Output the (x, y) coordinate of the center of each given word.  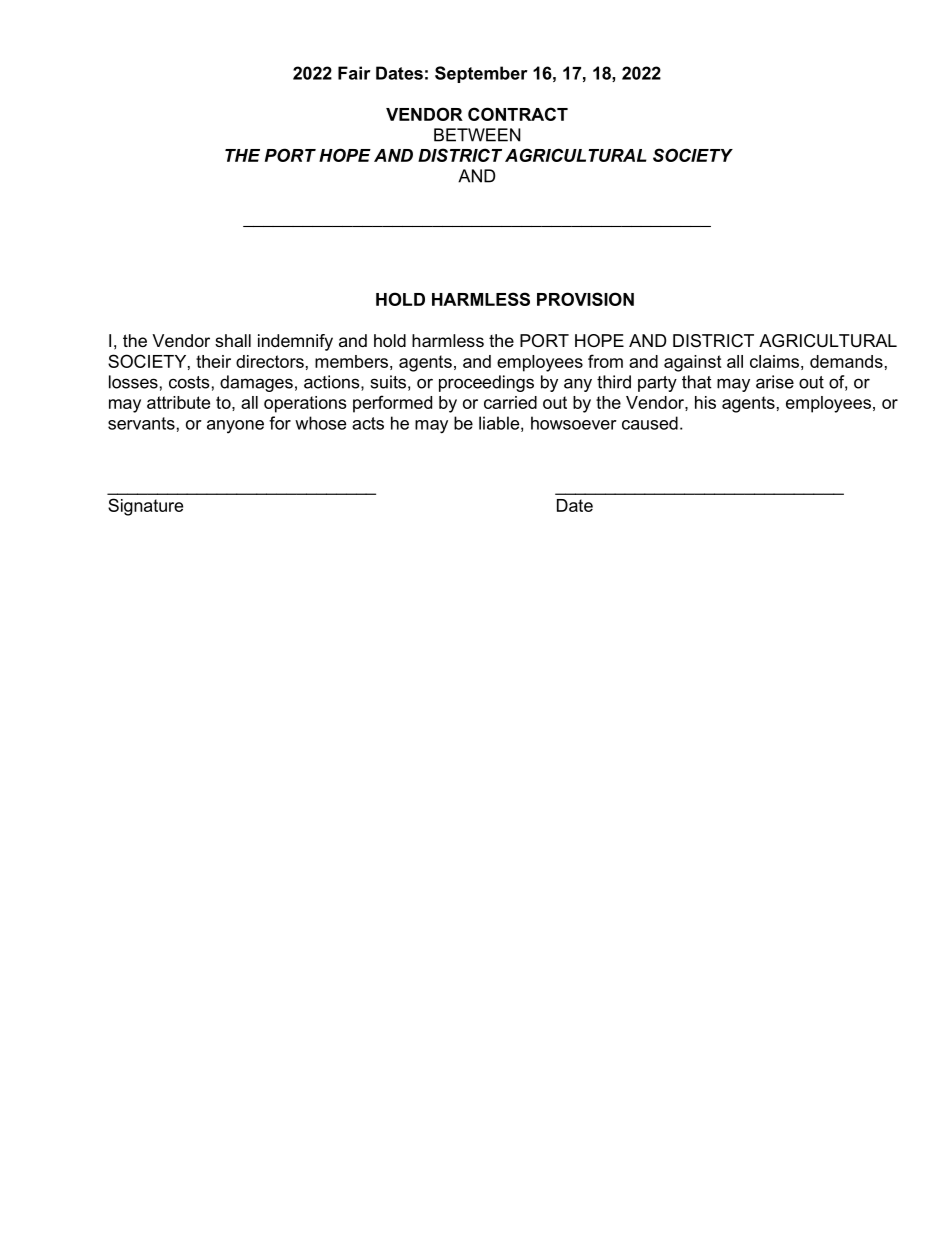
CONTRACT (518, 114)
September (481, 74)
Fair (354, 73)
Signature (145, 507)
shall (233, 340)
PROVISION (585, 299)
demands (846, 361)
